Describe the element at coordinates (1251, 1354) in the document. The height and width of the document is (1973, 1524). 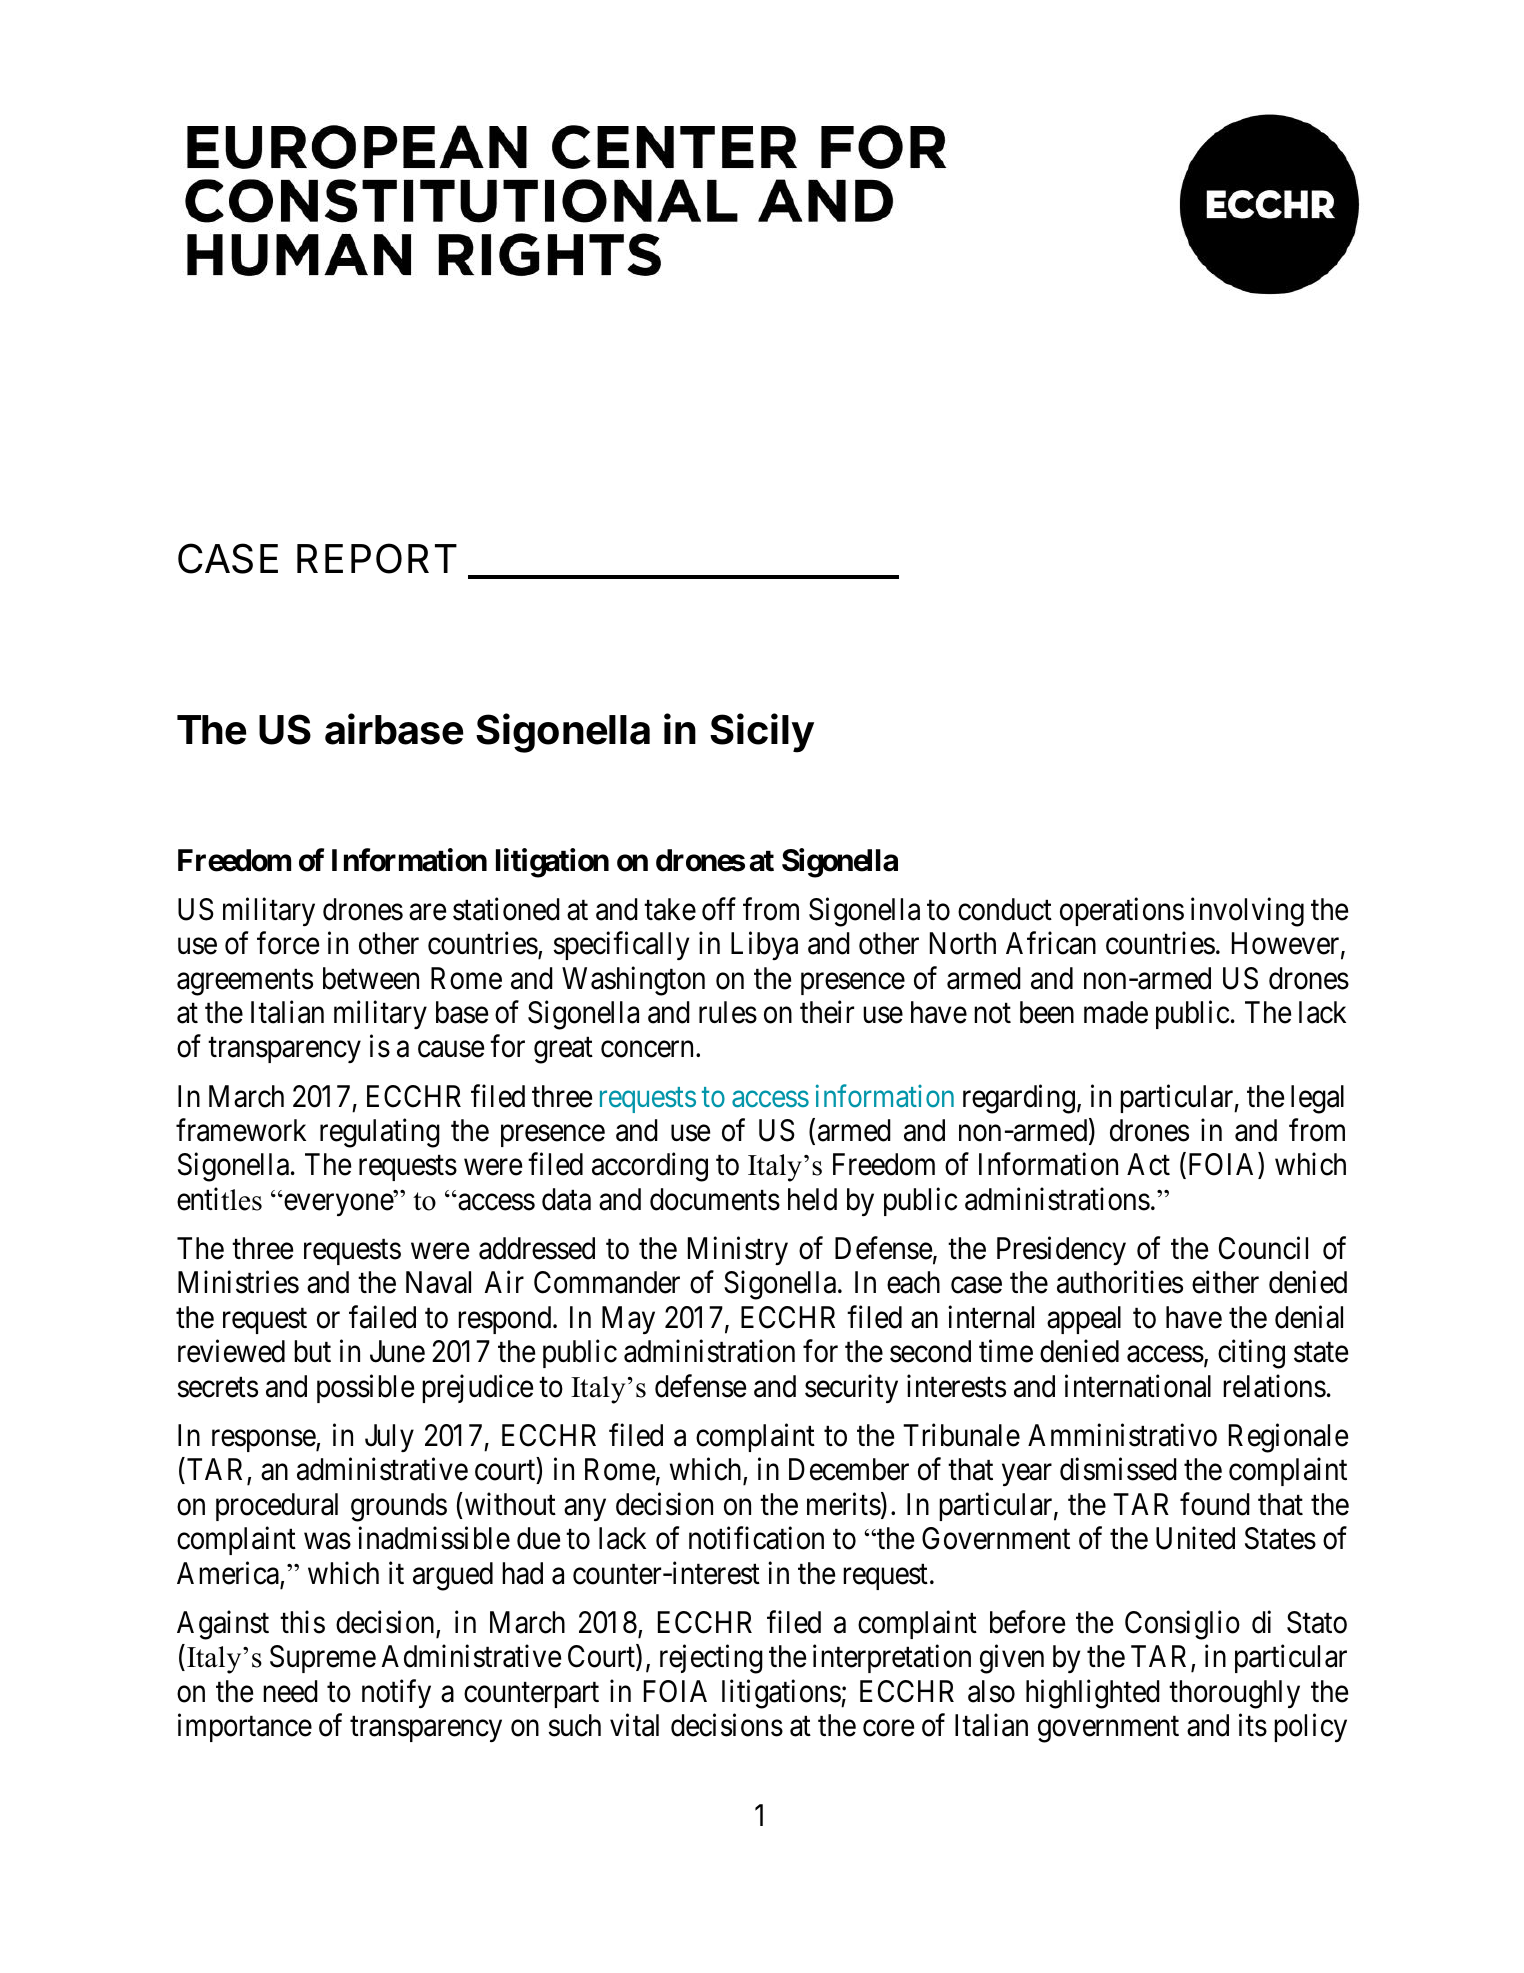
I see `citing` at that location.
